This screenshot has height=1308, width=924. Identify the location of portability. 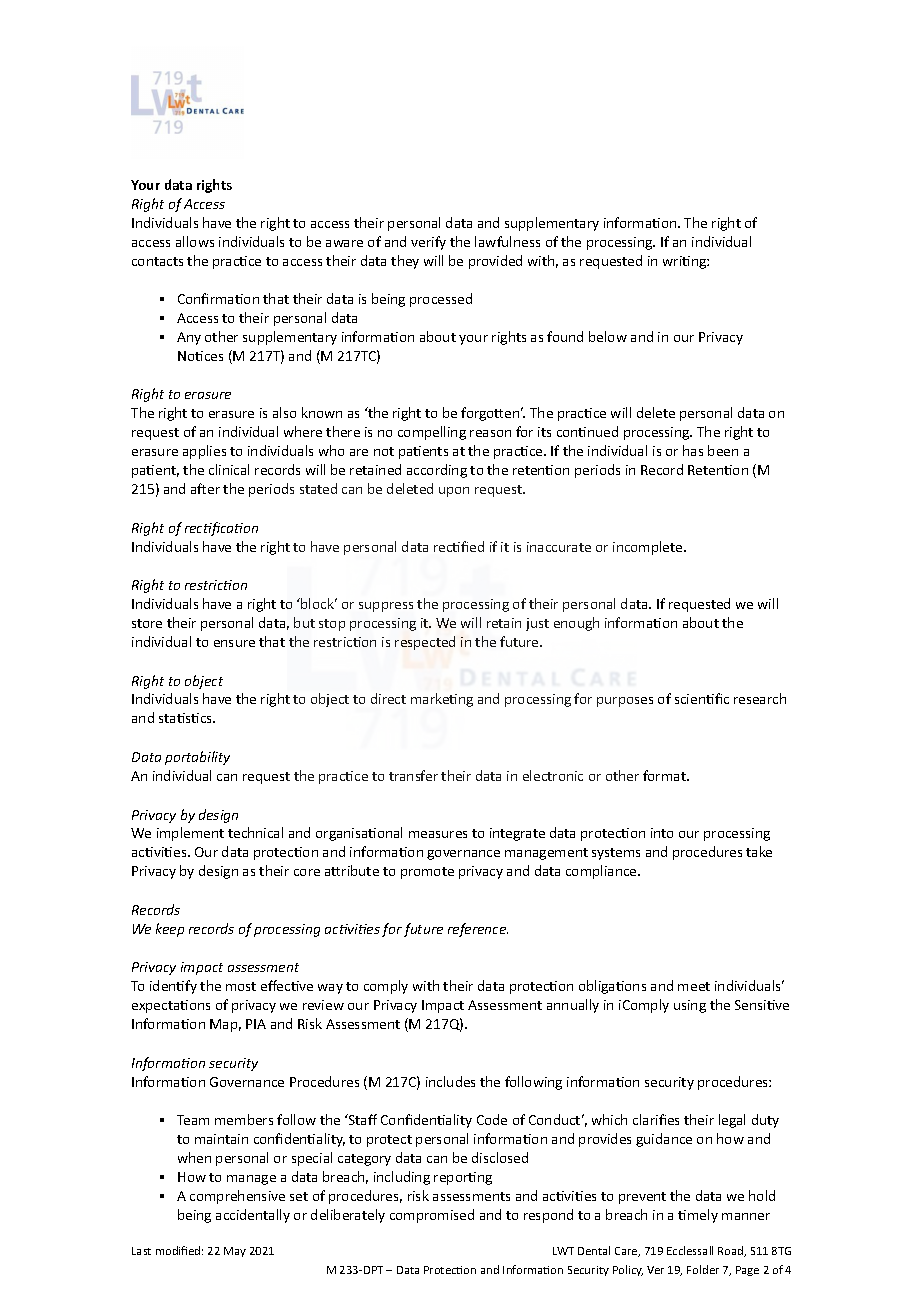
(197, 758).
